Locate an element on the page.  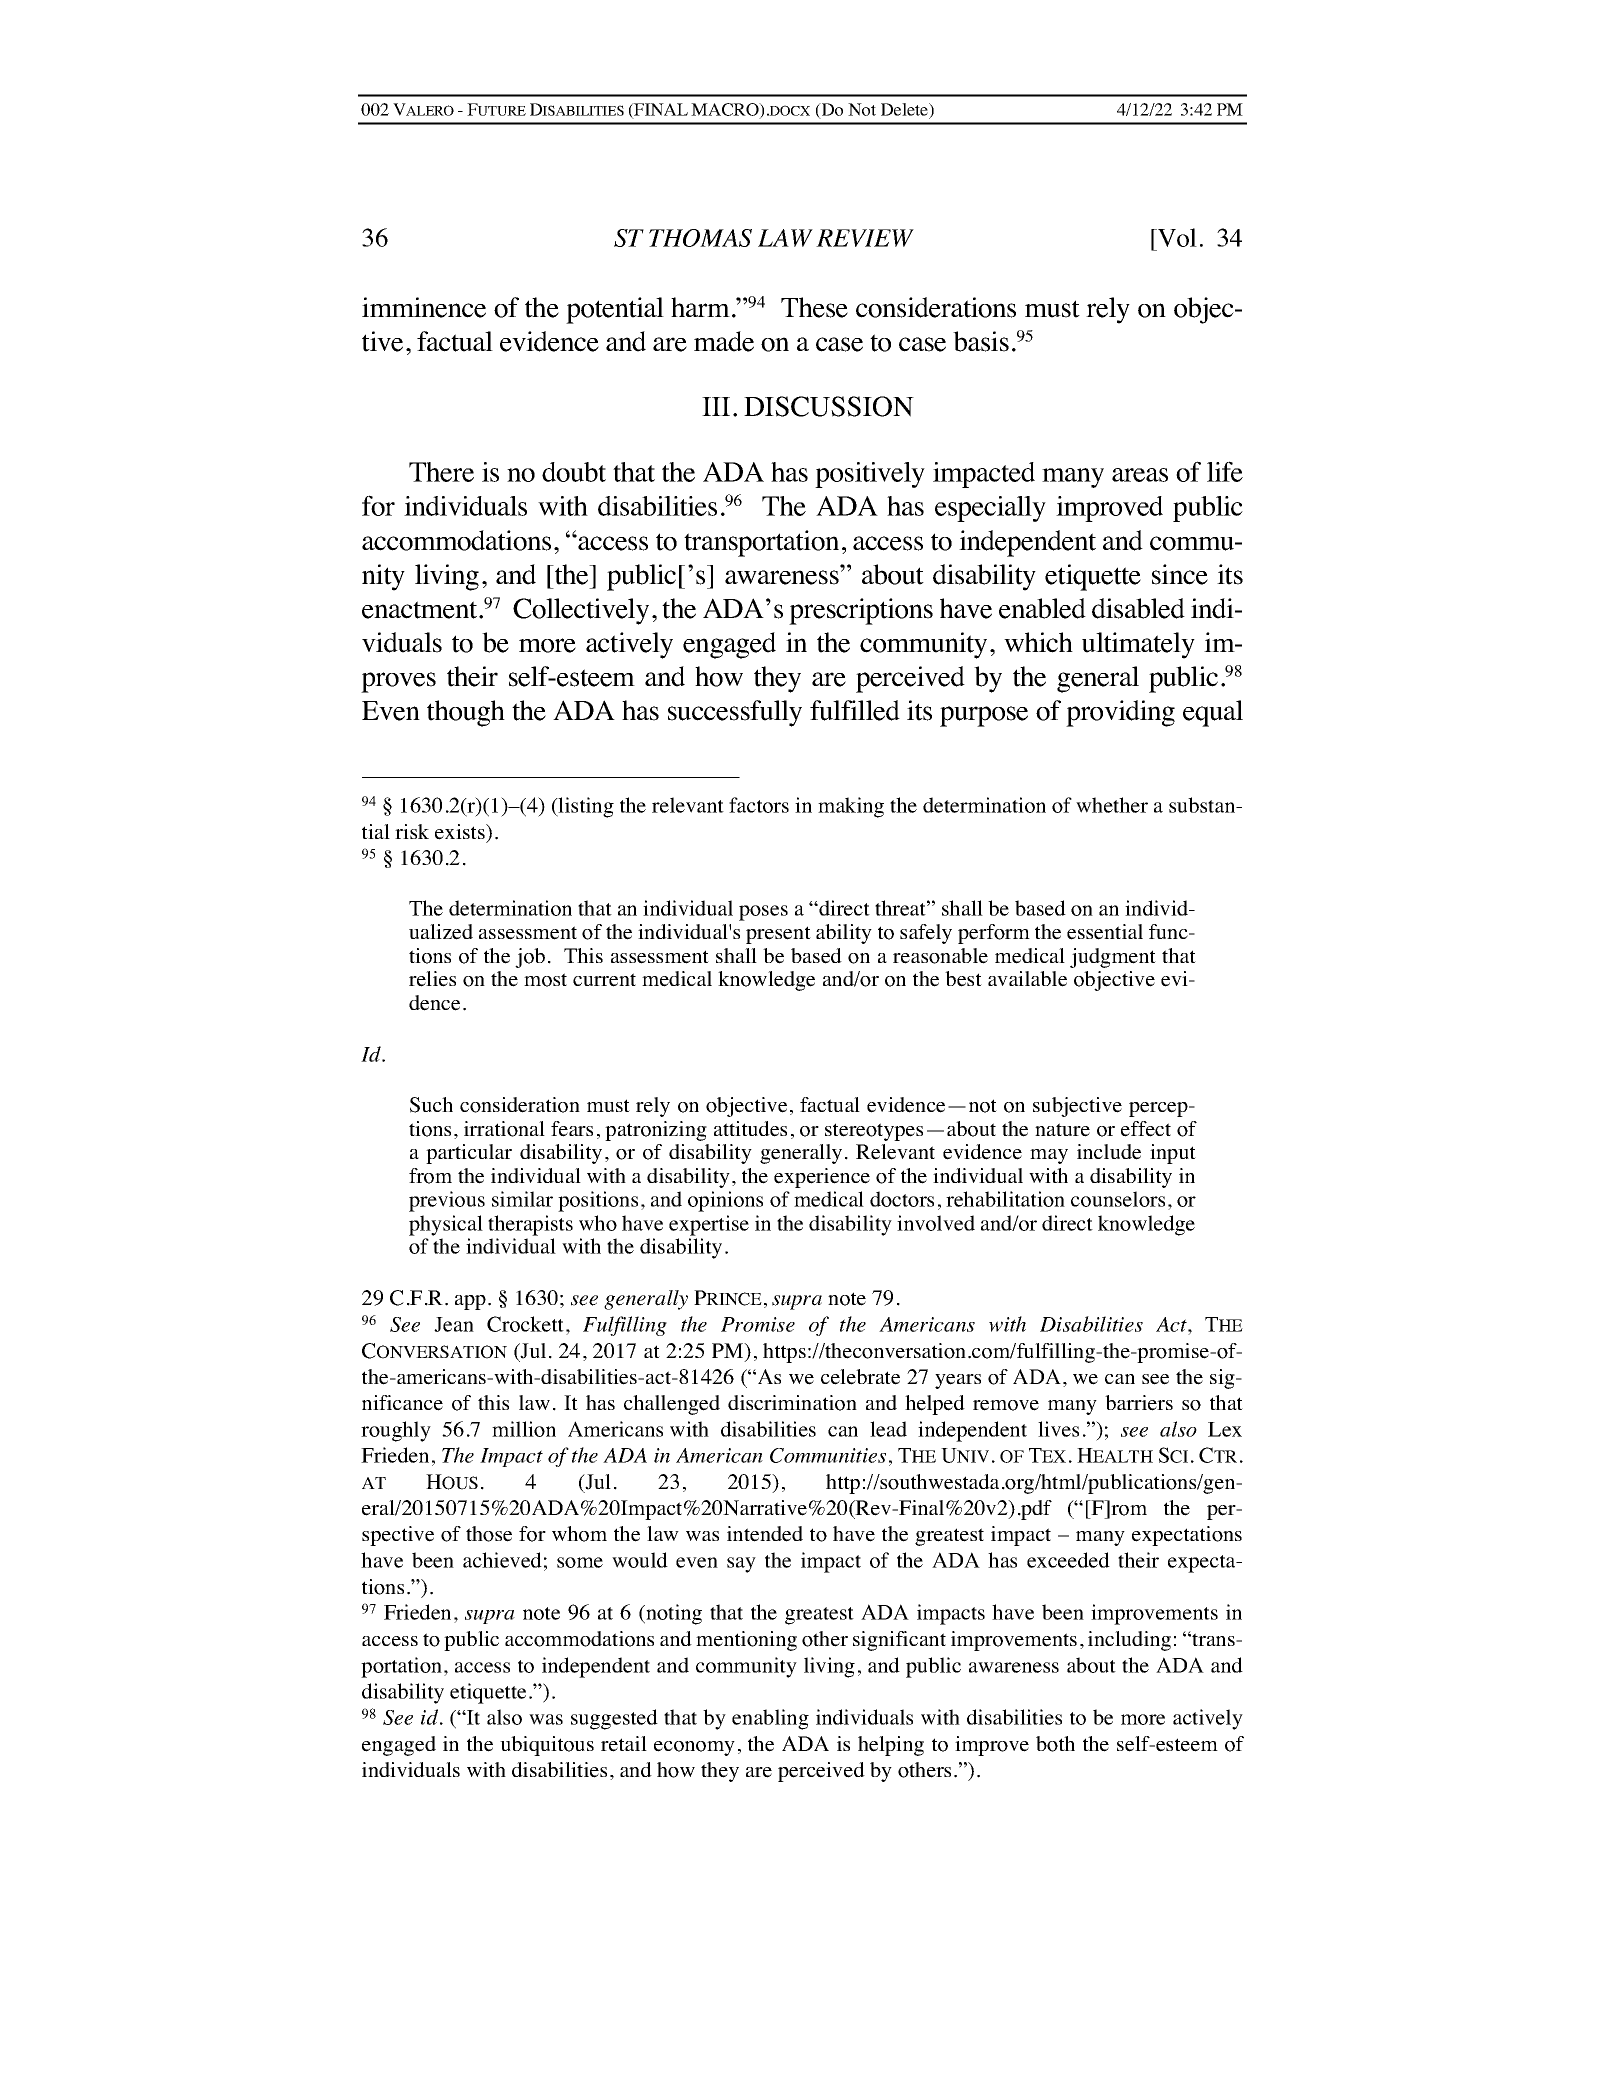
disabled is located at coordinates (1138, 608).
